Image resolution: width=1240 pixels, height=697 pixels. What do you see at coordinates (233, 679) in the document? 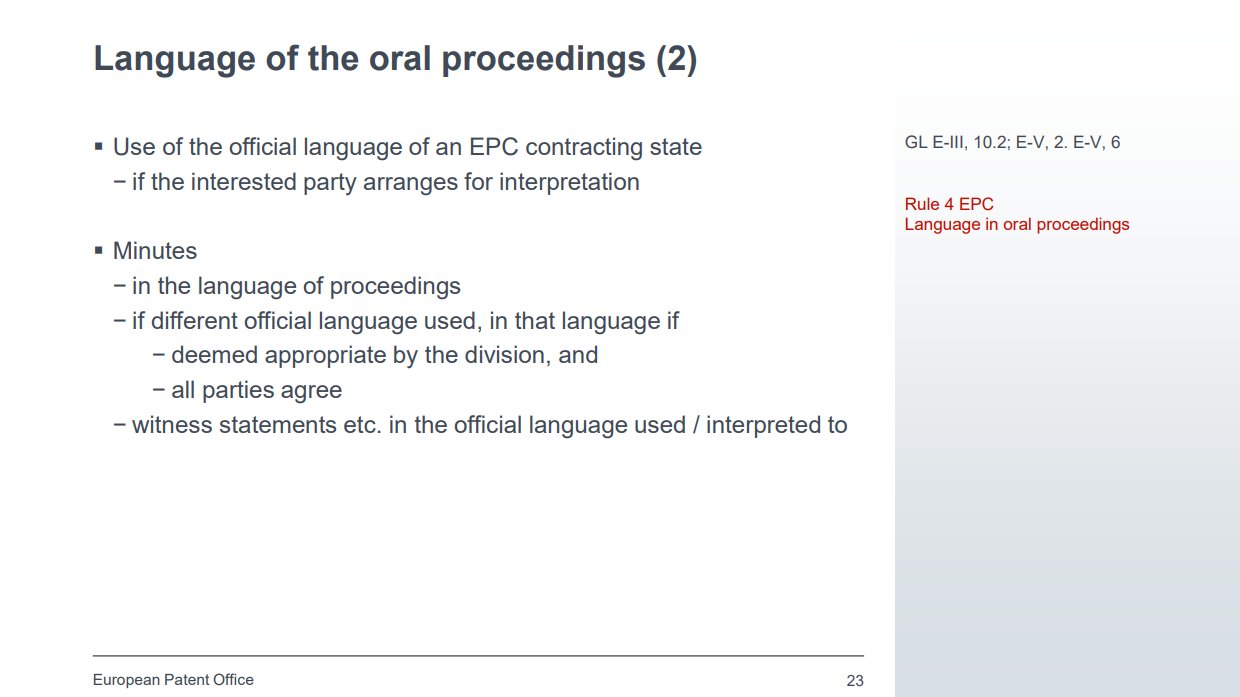
I see `Office` at bounding box center [233, 679].
